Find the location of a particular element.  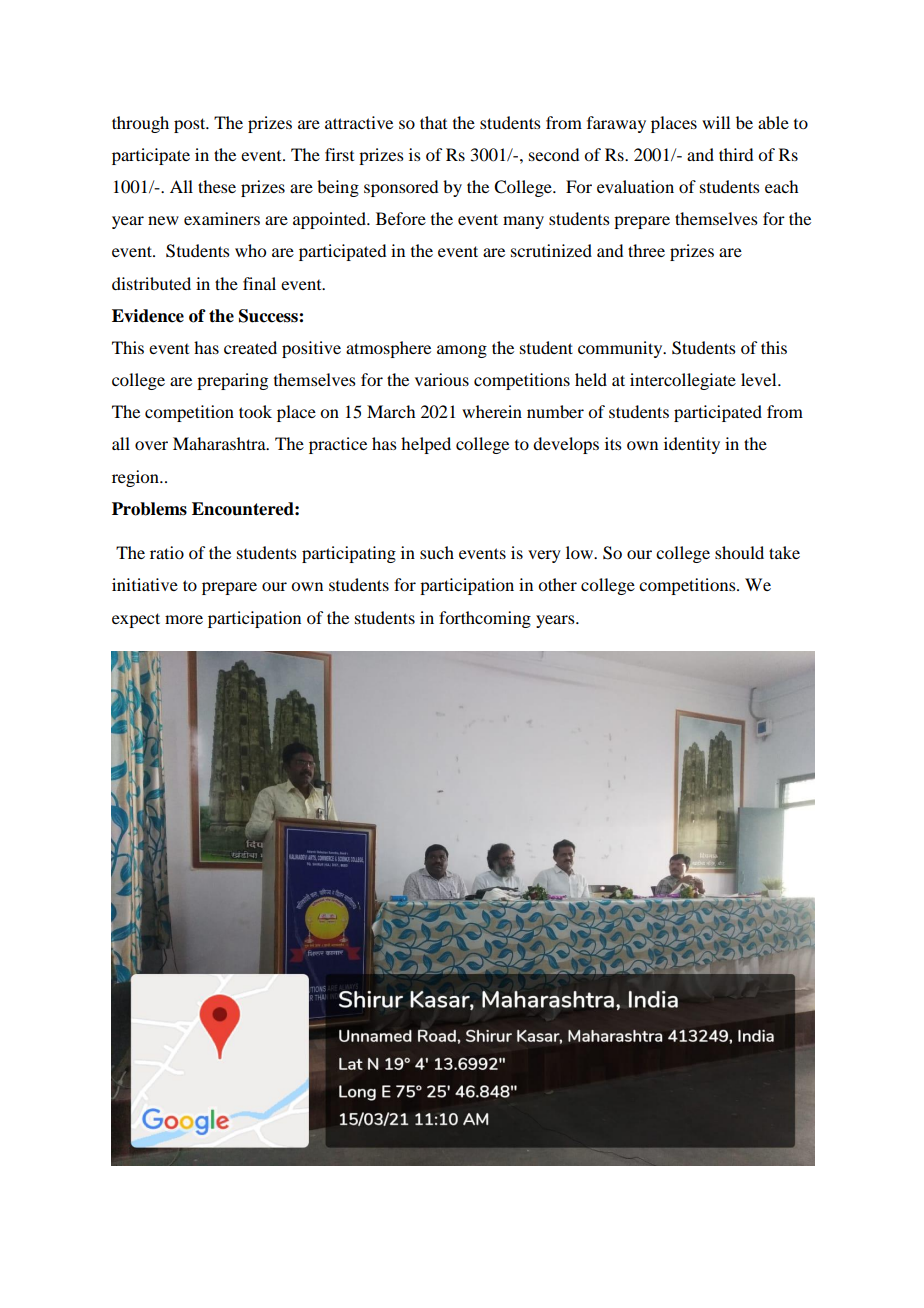

forthcoming is located at coordinates (485, 619).
